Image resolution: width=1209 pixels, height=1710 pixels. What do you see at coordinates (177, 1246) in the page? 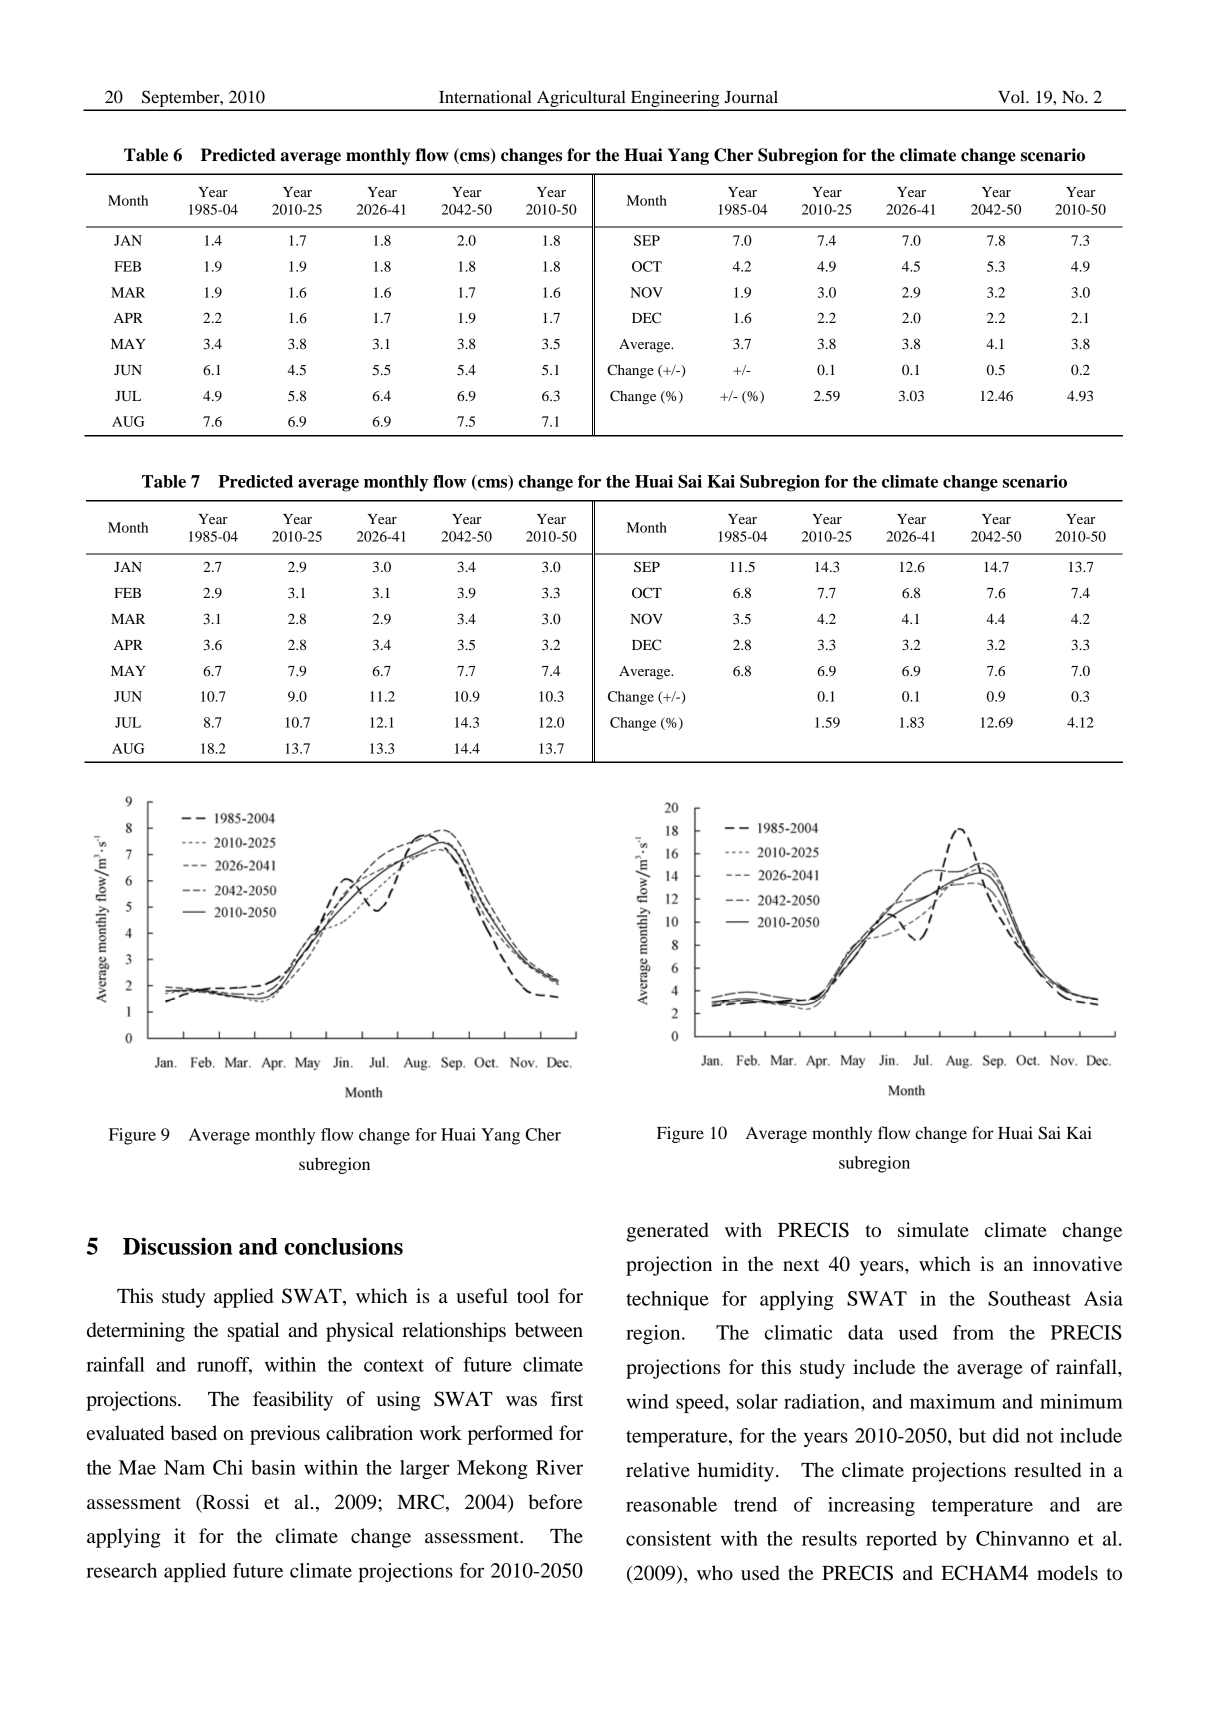
I see `Discussion` at bounding box center [177, 1246].
